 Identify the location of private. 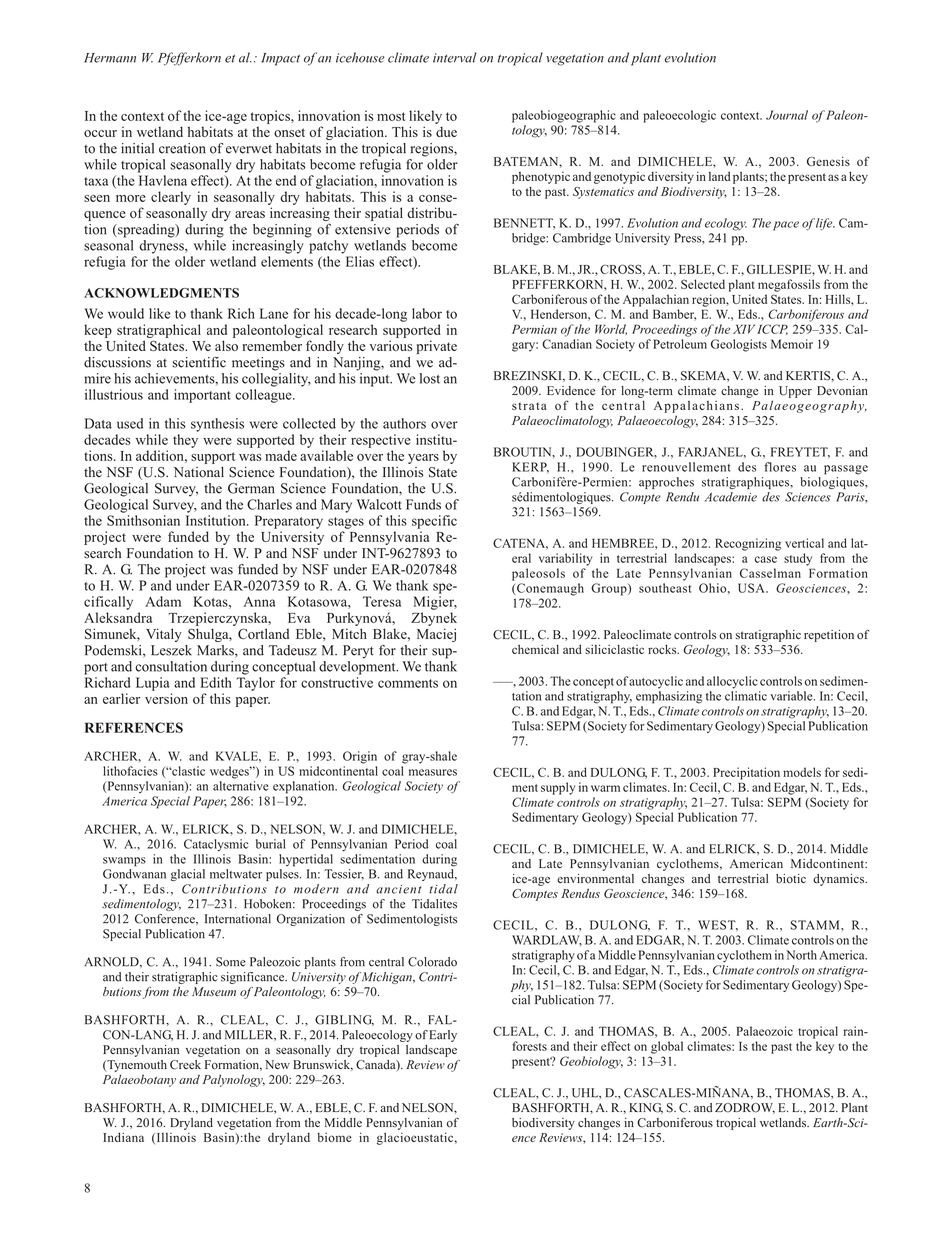
(437, 347).
